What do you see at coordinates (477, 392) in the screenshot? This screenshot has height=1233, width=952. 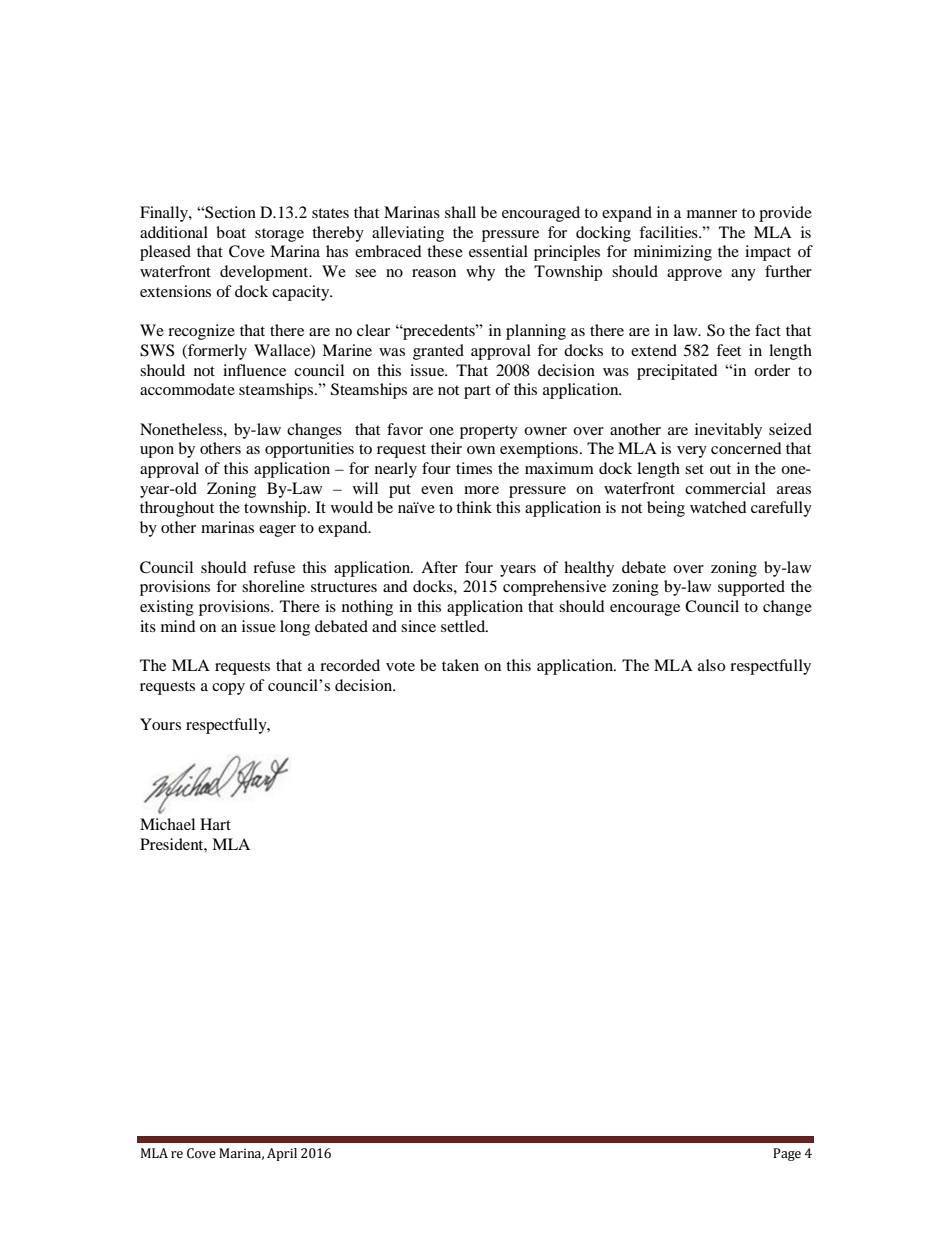 I see `part` at bounding box center [477, 392].
